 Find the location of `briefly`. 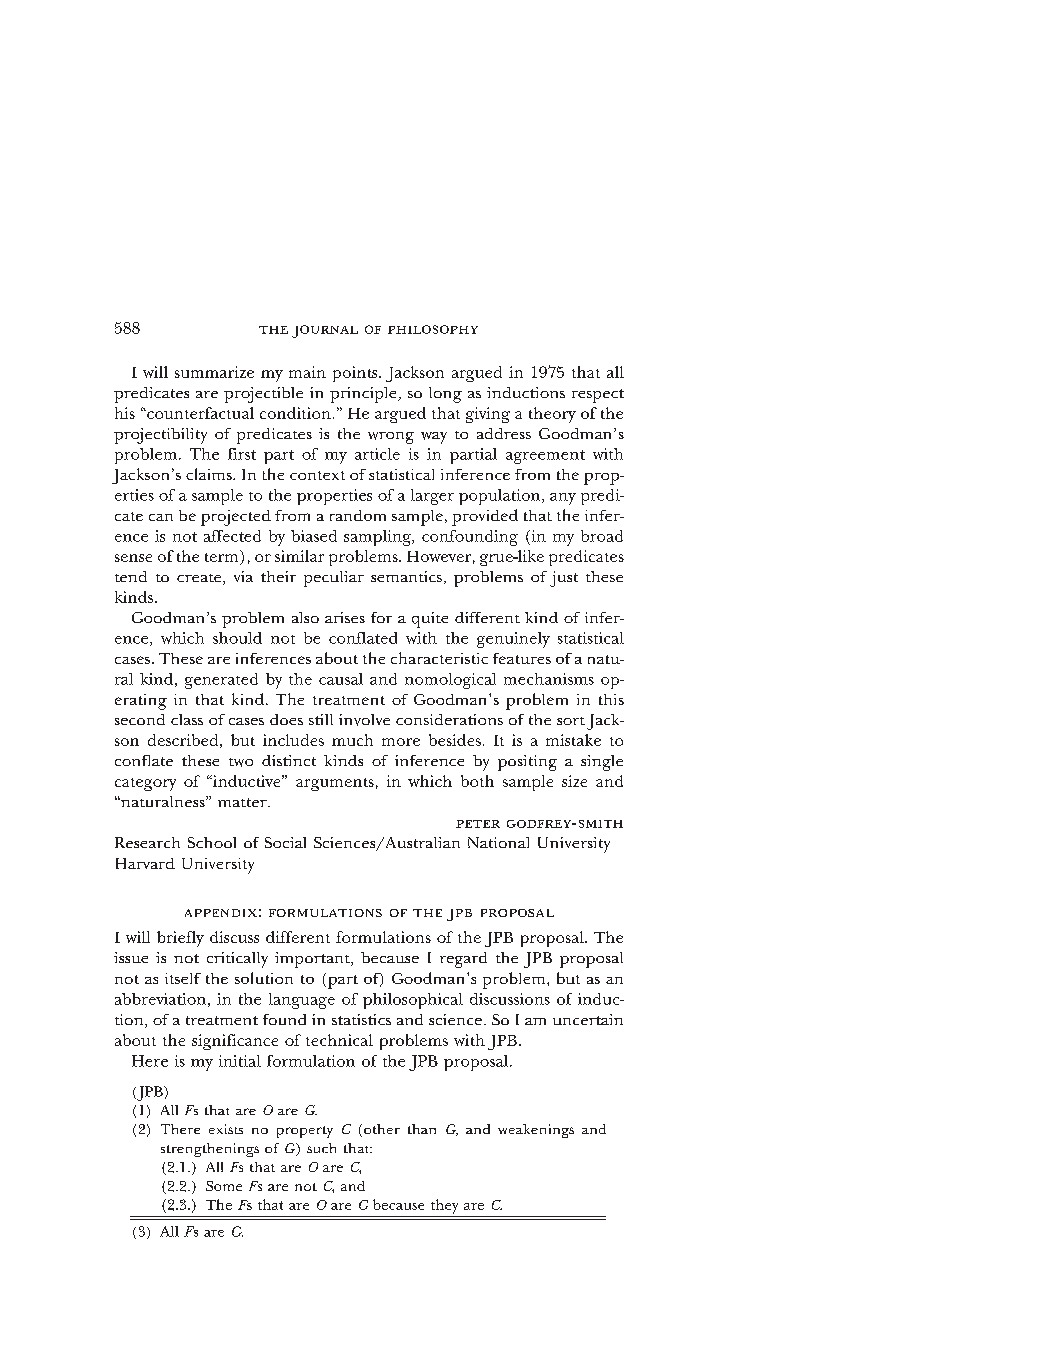

briefly is located at coordinates (180, 939).
